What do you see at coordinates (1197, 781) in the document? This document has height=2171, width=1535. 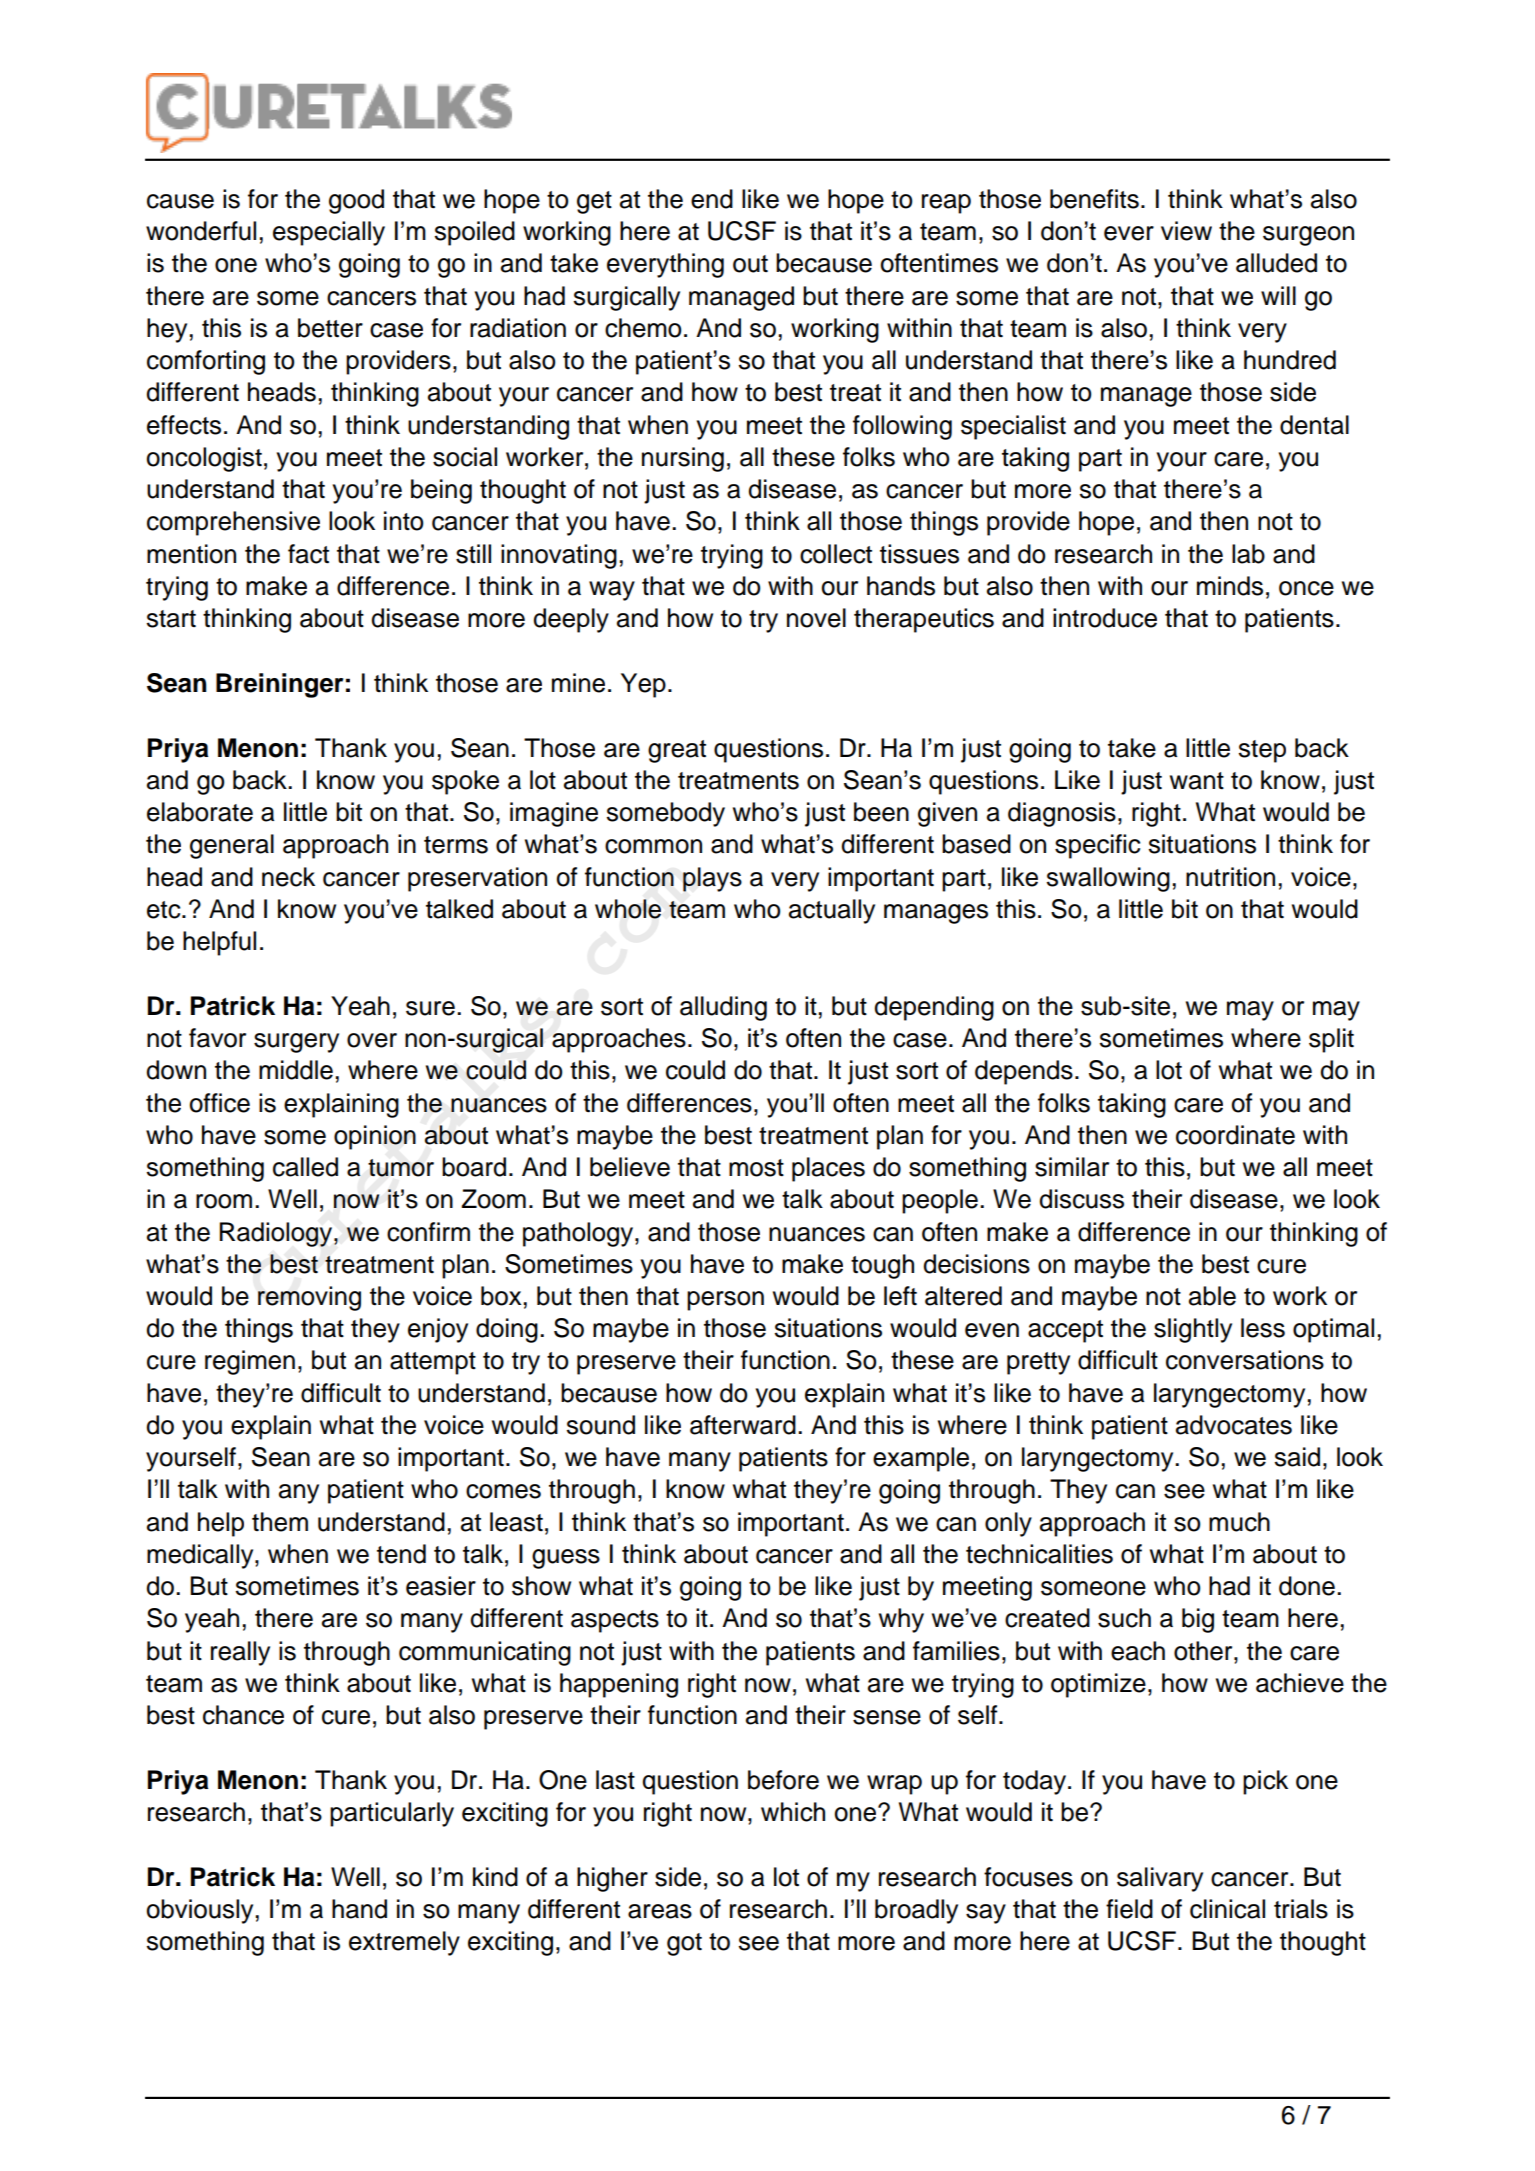 I see `want` at bounding box center [1197, 781].
